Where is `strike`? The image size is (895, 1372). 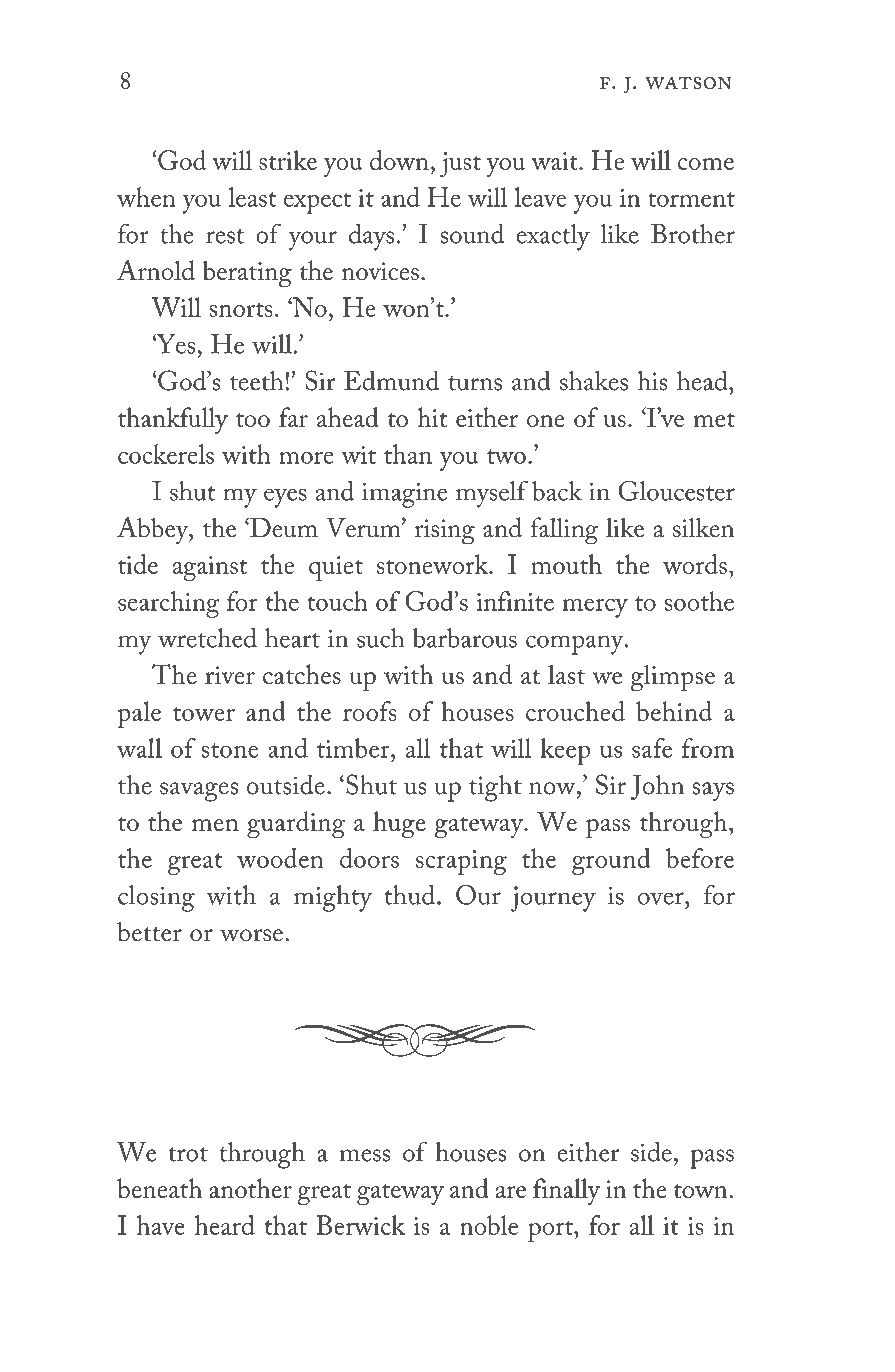
strike is located at coordinates (288, 160).
